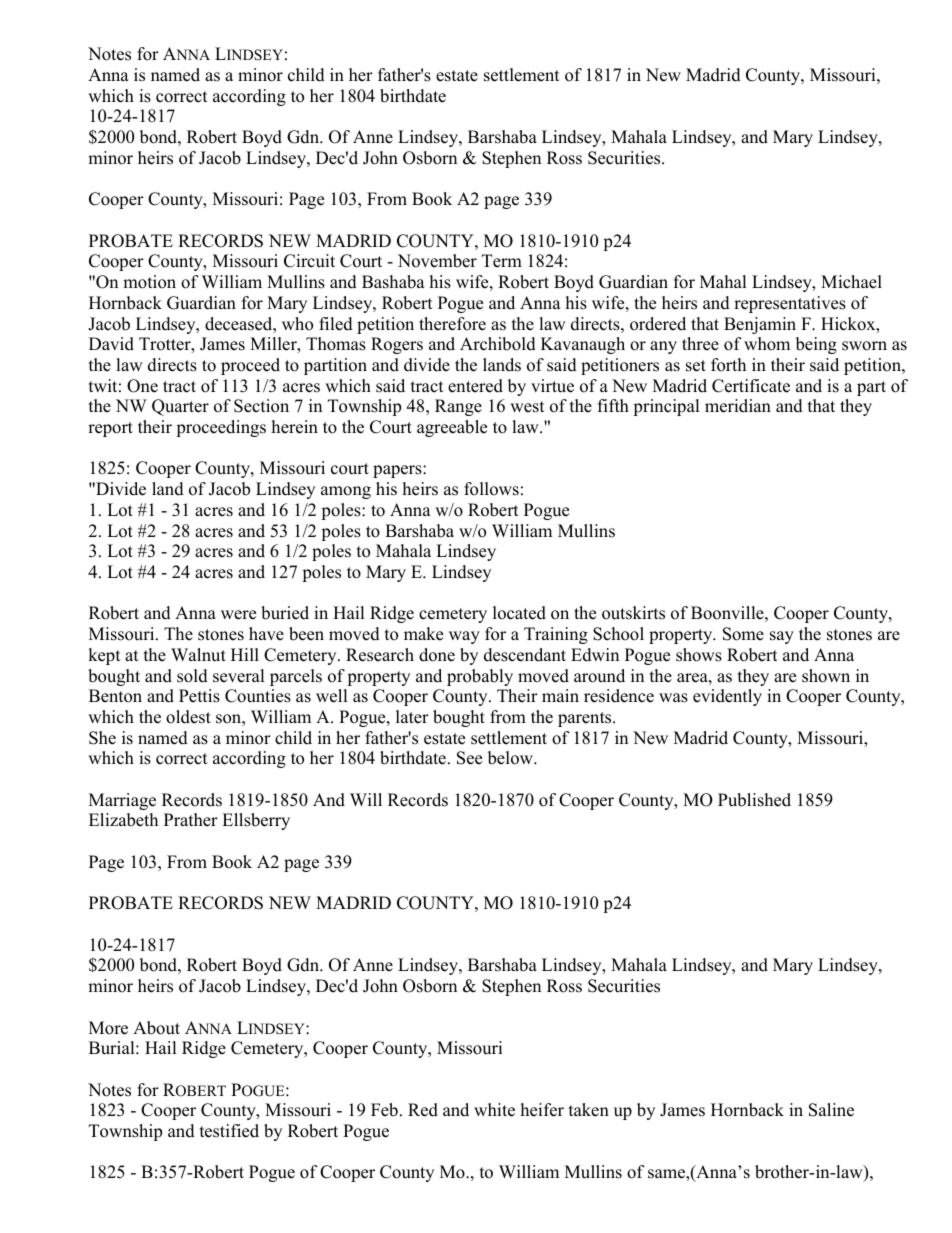 Image resolution: width=952 pixels, height=1233 pixels. Describe the element at coordinates (831, 1110) in the page. I see `Saline` at that location.
